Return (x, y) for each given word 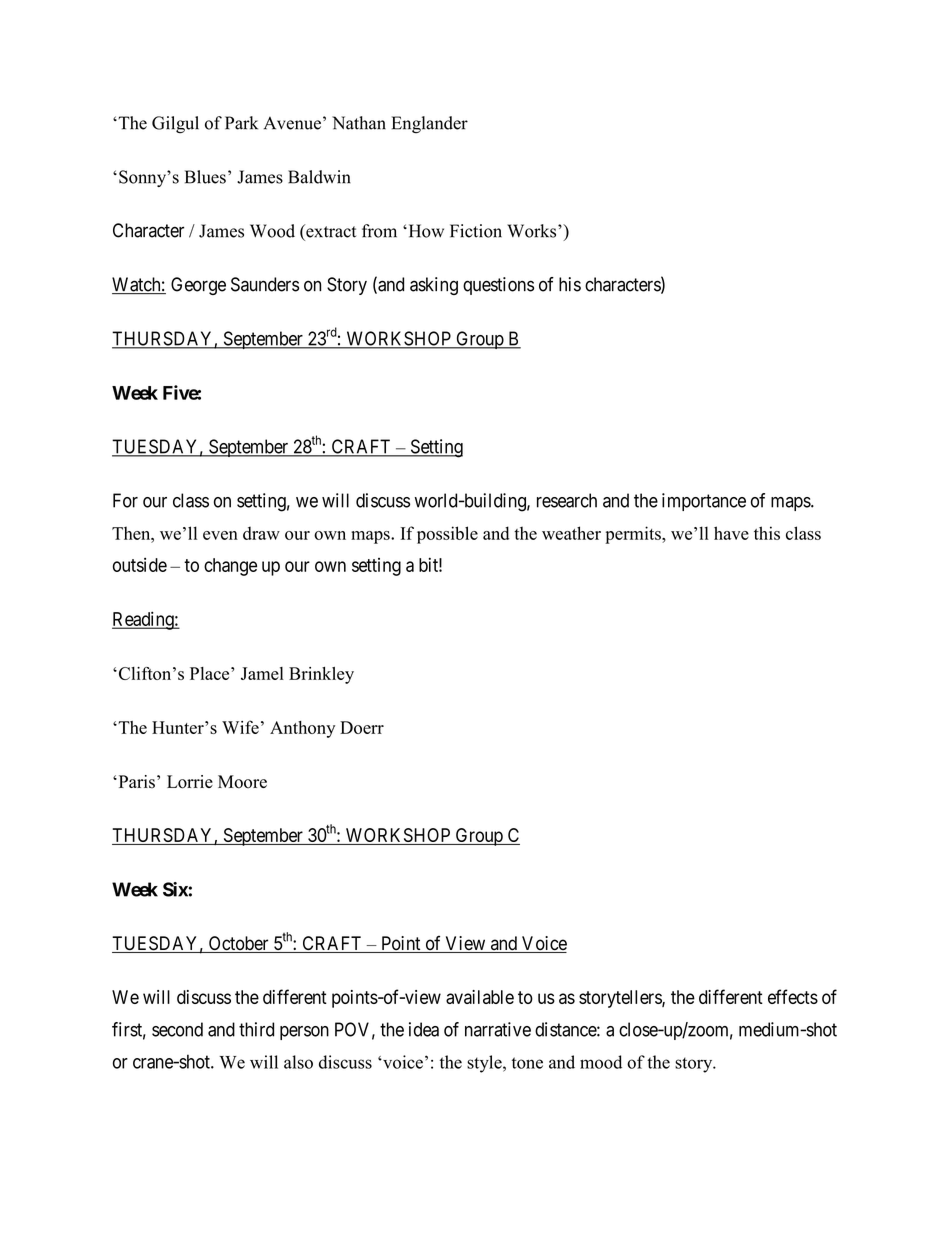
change (230, 567)
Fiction (476, 231)
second (177, 1029)
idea (424, 1029)
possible (447, 535)
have (731, 533)
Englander (430, 124)
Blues (205, 177)
